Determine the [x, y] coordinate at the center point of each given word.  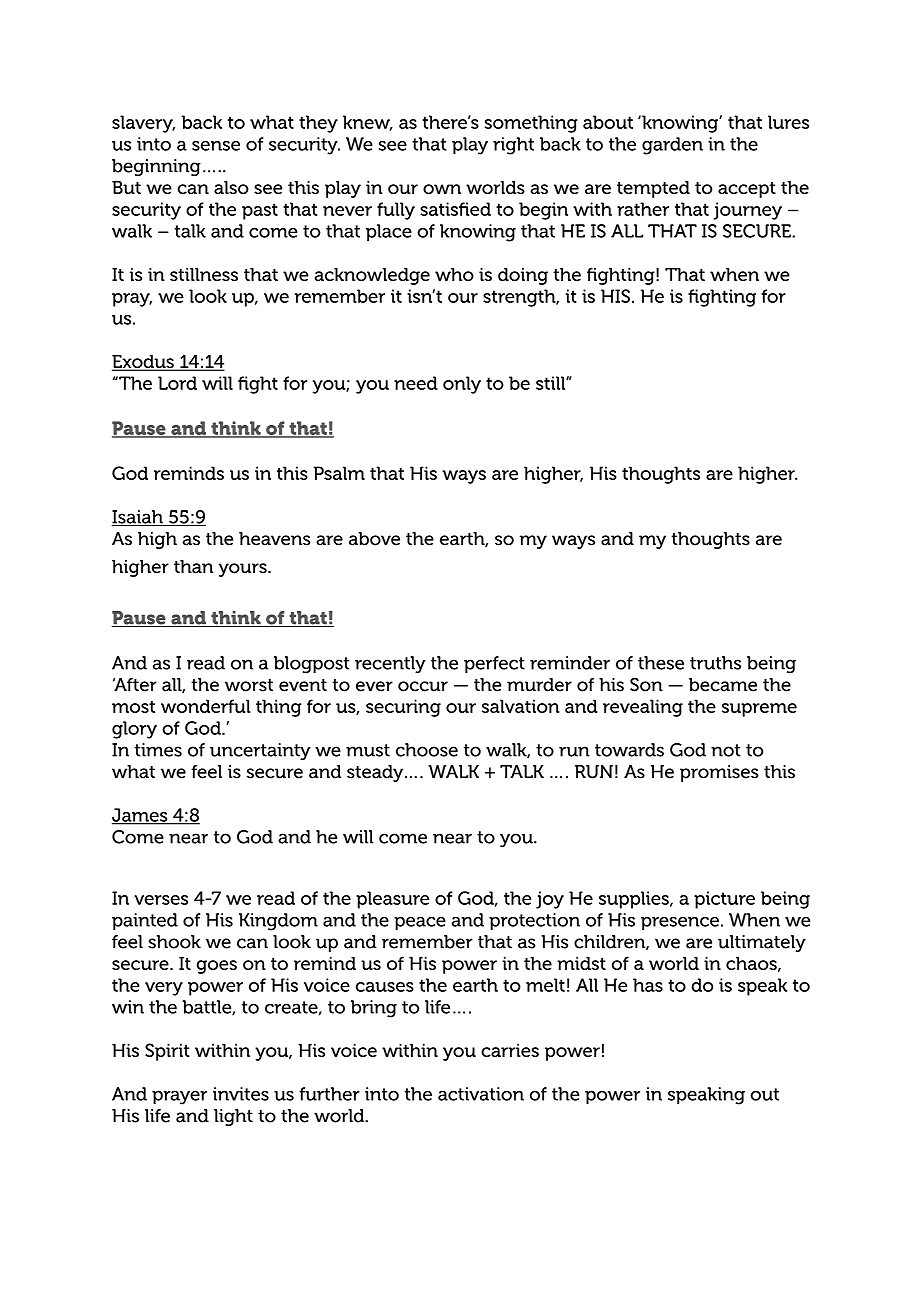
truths [715, 663]
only [462, 385]
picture [724, 900]
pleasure [392, 900]
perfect [494, 664]
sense [216, 146]
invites [241, 1094]
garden [672, 146]
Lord [177, 383]
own [442, 189]
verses [161, 900]
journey [748, 211]
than [193, 567]
